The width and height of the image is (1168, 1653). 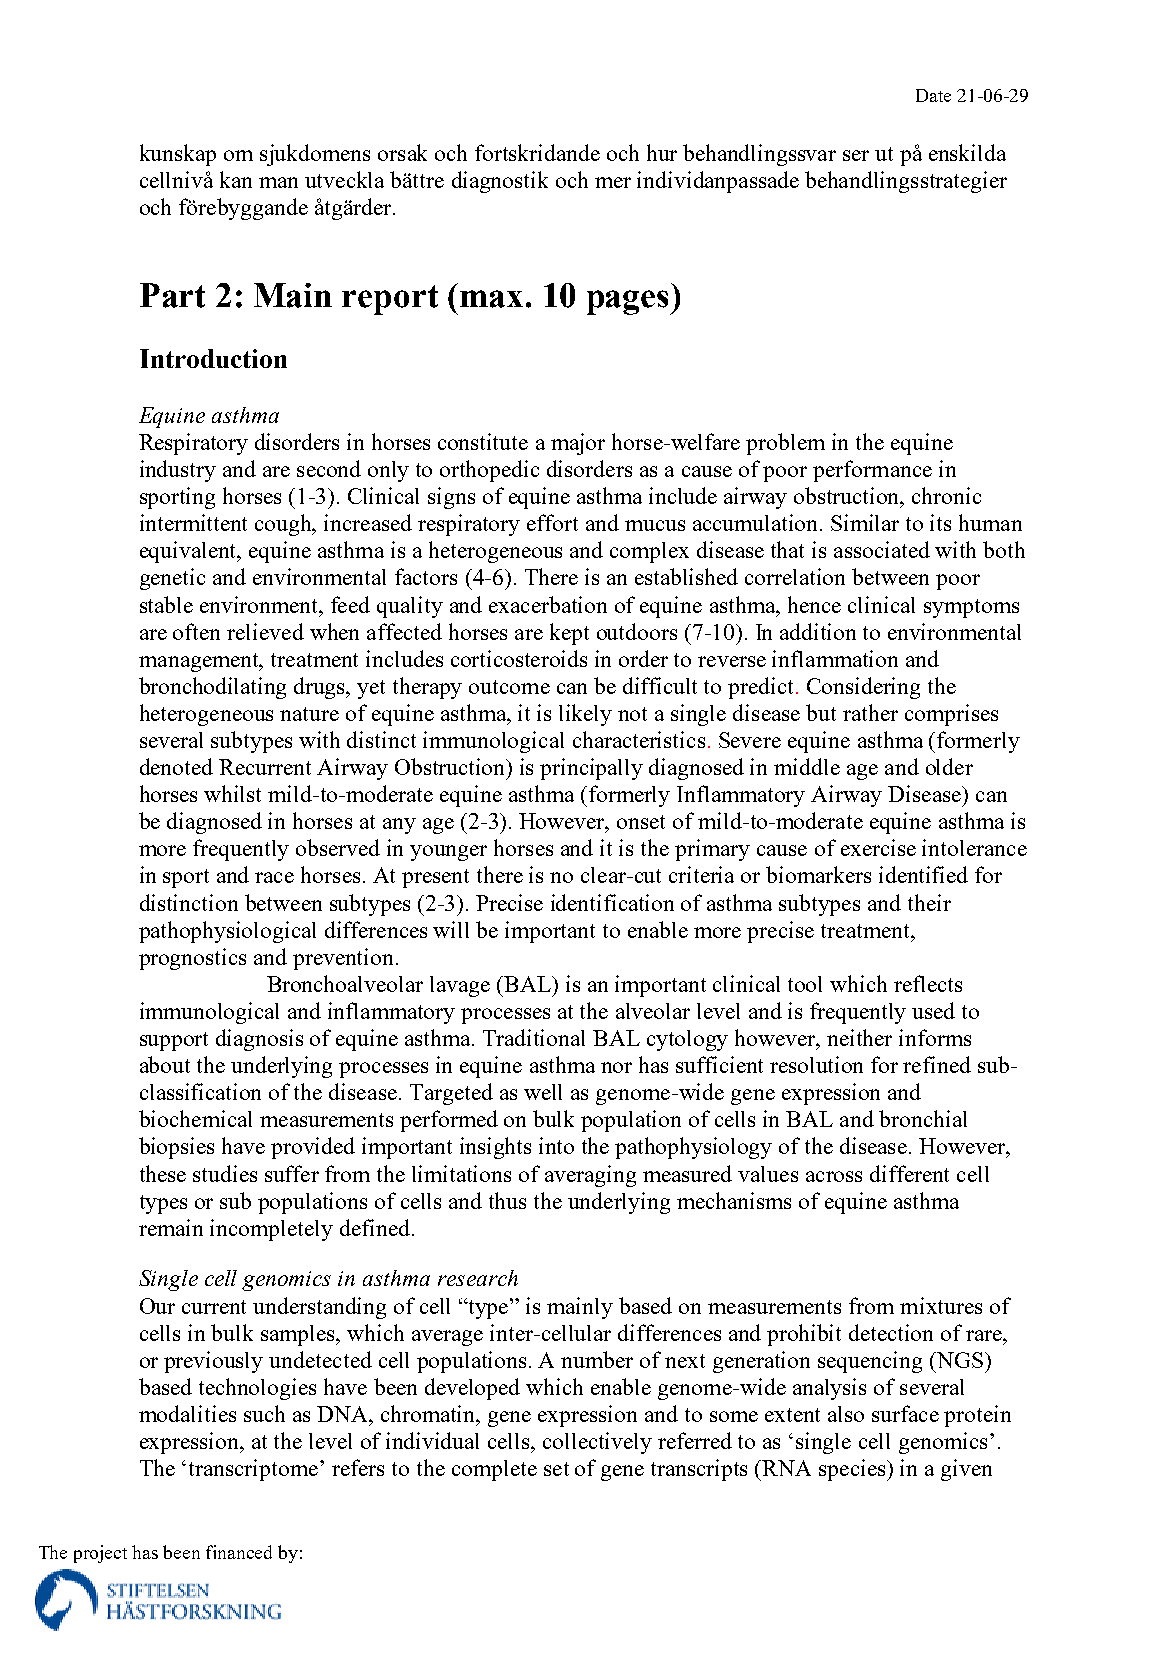 What do you see at coordinates (239, 1552) in the image?
I see `financed` at bounding box center [239, 1552].
